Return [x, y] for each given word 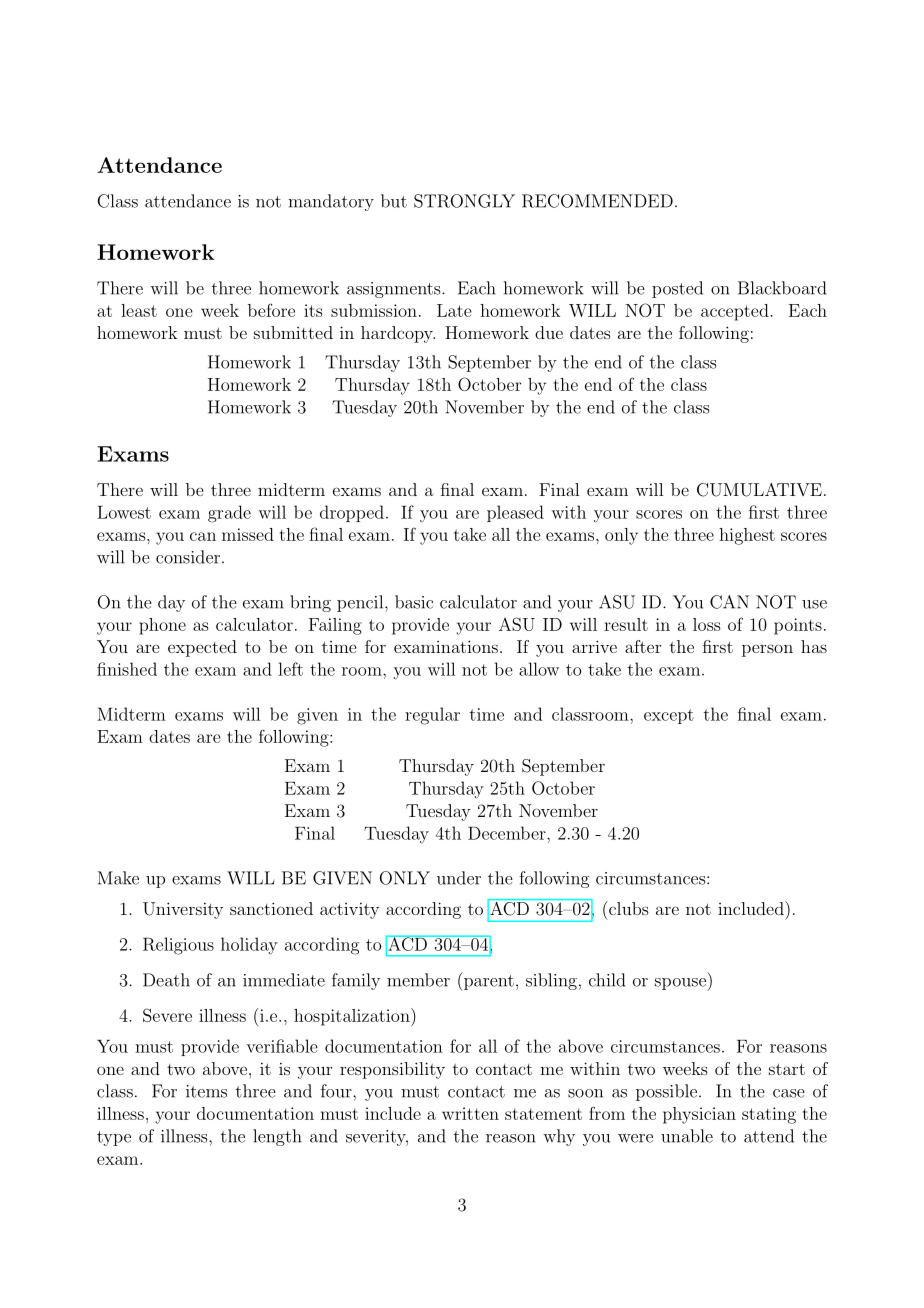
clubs [627, 908]
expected [202, 648]
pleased [515, 513]
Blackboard [782, 288]
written [470, 1113]
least [139, 310]
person [767, 650]
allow [539, 669]
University [183, 910]
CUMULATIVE [759, 490]
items [206, 1091]
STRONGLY [464, 201]
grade [229, 514]
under [459, 878]
